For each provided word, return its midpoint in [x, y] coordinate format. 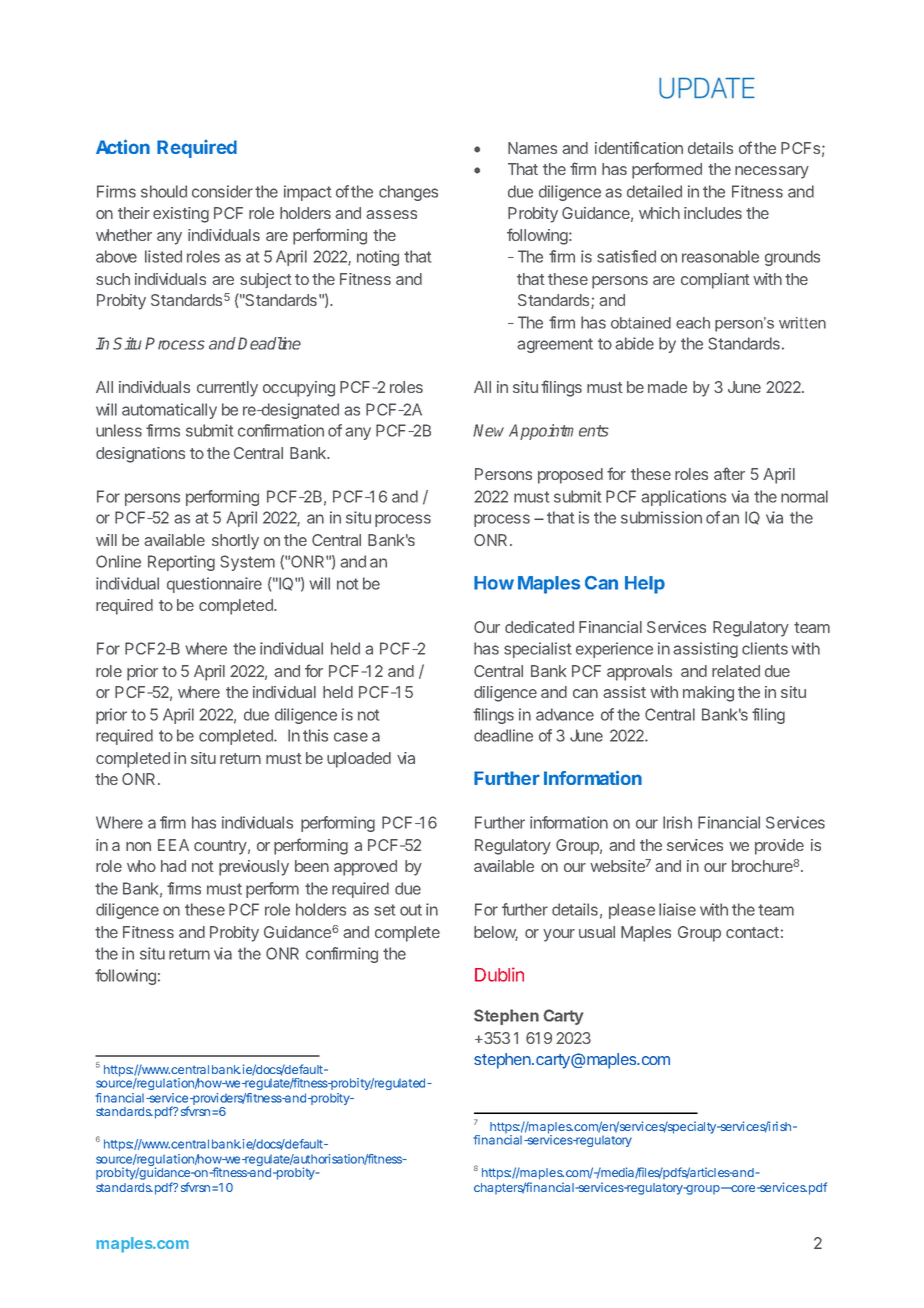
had [173, 866]
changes [408, 193]
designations [140, 455]
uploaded [359, 760]
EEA [173, 845]
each [693, 323]
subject [266, 280]
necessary [772, 172]
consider [222, 191]
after [729, 473]
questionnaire [214, 585]
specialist [538, 650]
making [708, 694]
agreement [555, 345]
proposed [570, 476]
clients [765, 648]
